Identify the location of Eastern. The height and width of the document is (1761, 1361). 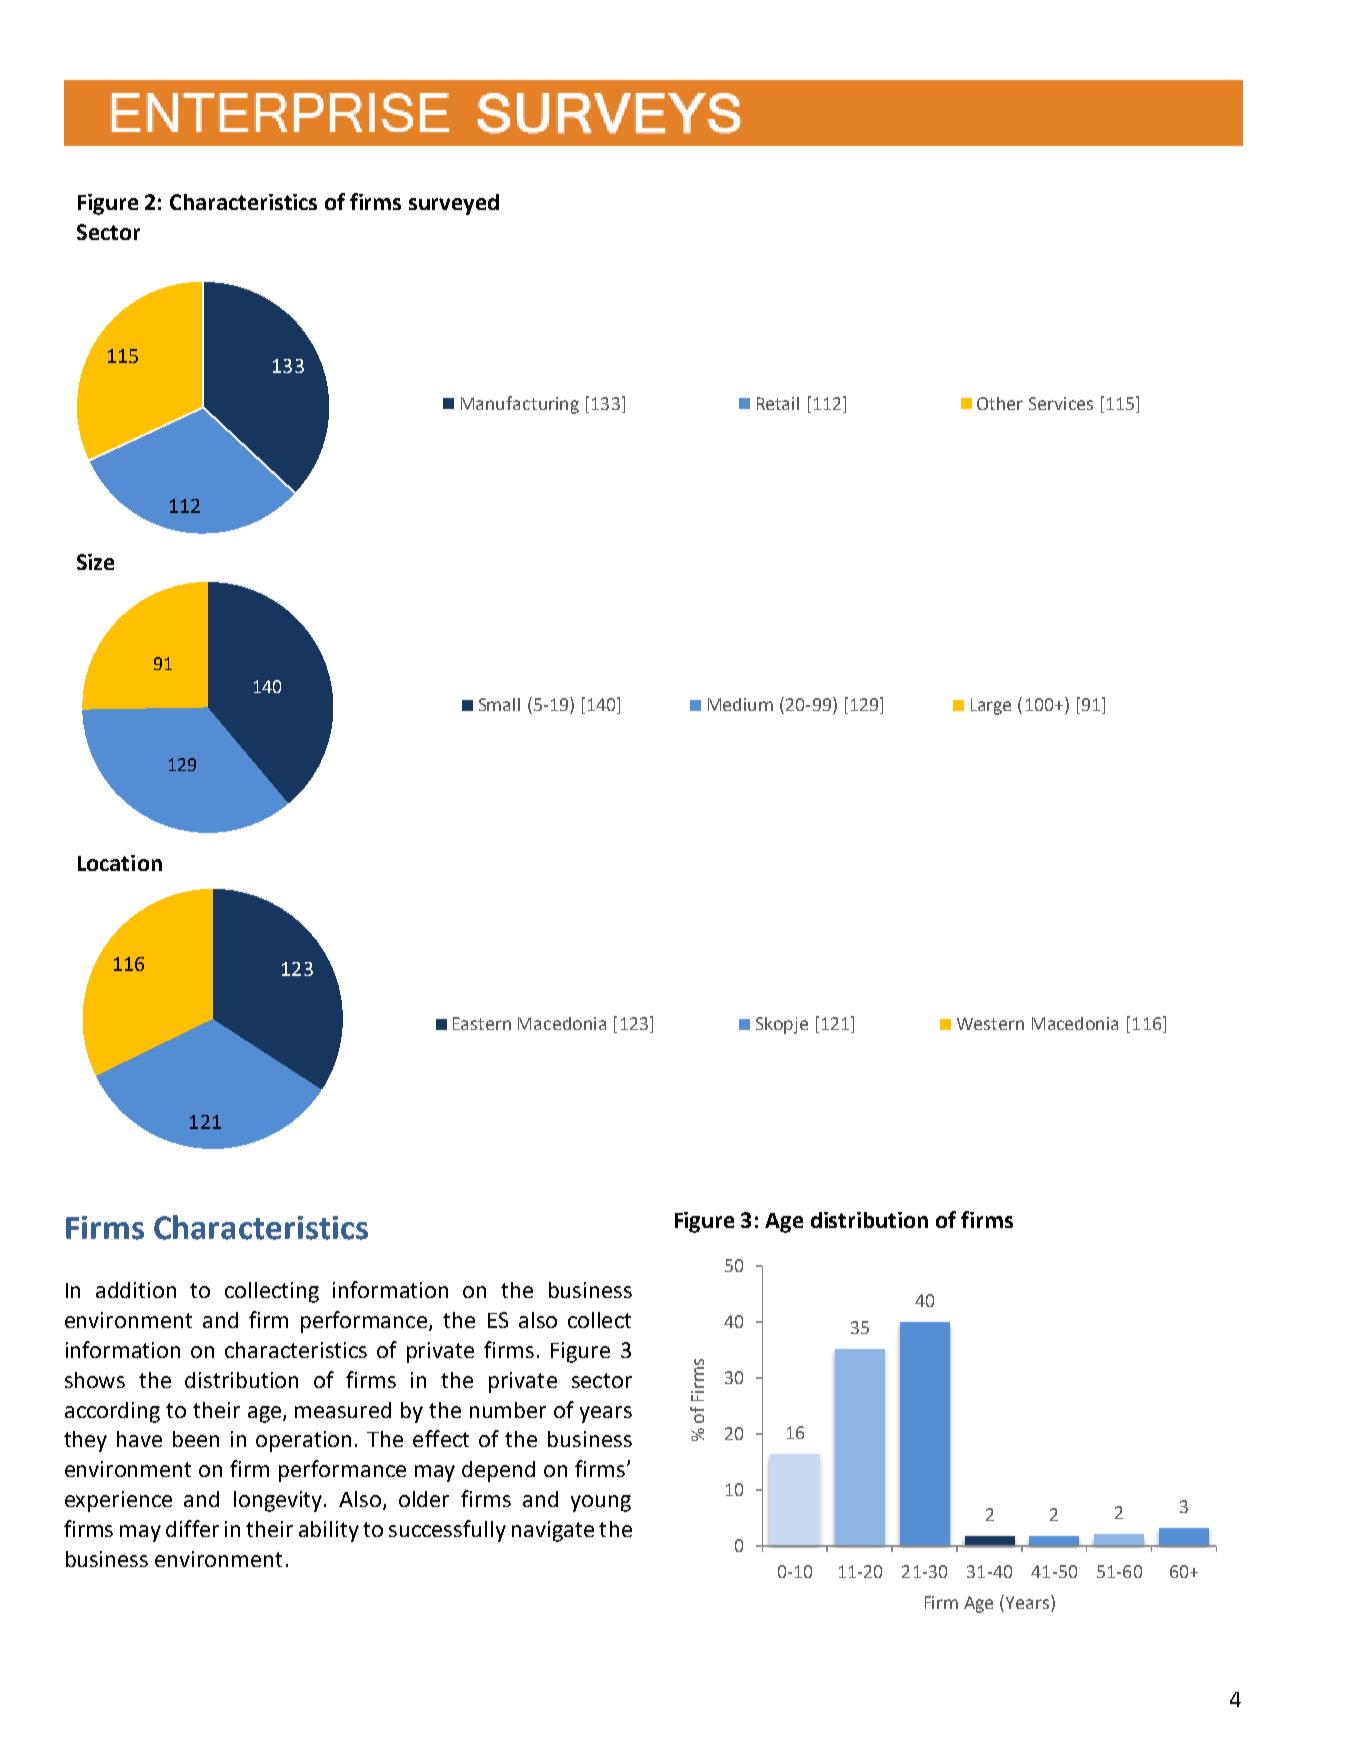
(482, 1023).
